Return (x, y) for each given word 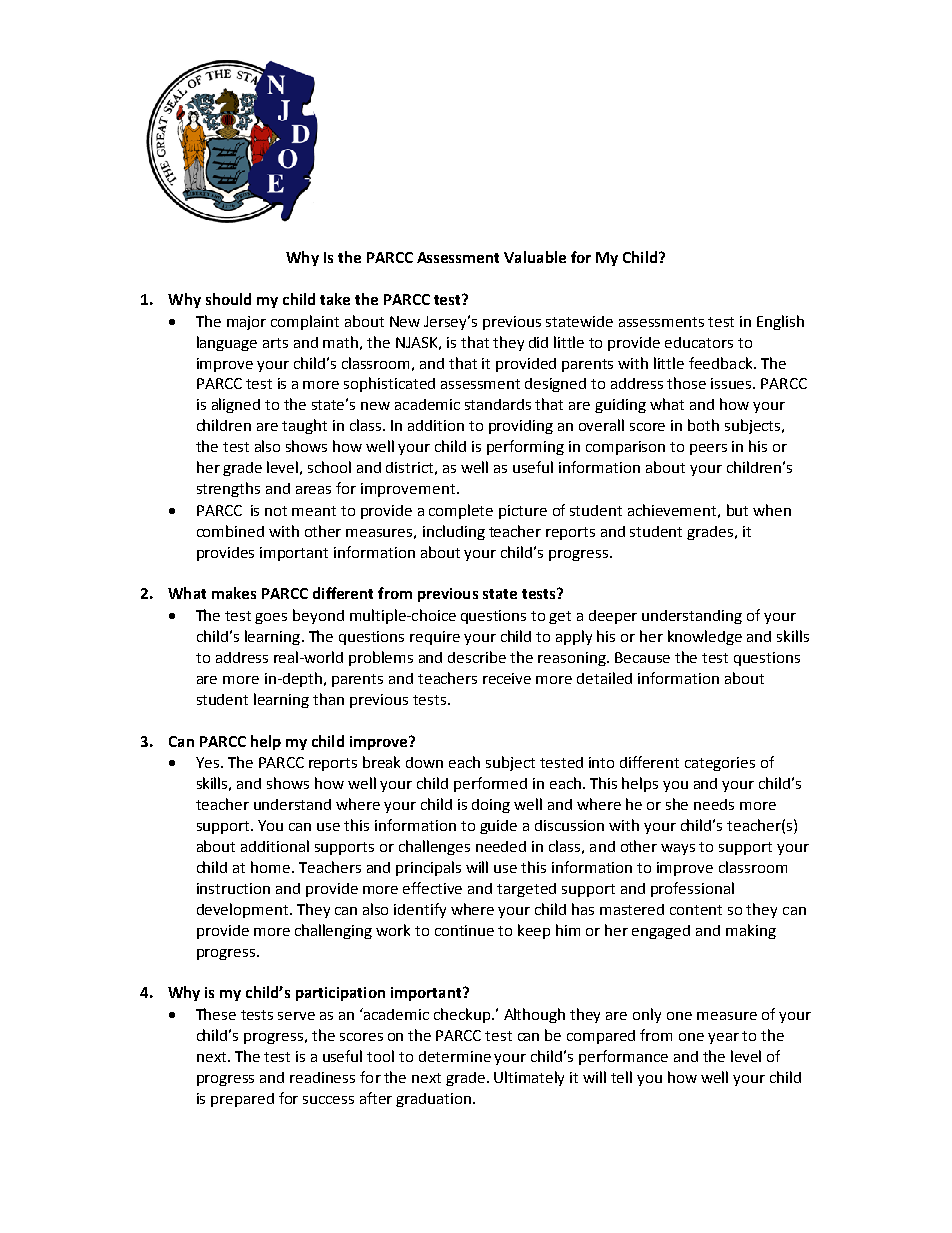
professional (692, 889)
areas (313, 490)
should (228, 299)
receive (507, 678)
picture (523, 512)
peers (708, 449)
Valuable (535, 257)
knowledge (705, 637)
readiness (322, 1077)
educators (699, 342)
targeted (526, 890)
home (272, 867)
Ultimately (529, 1078)
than (328, 699)
